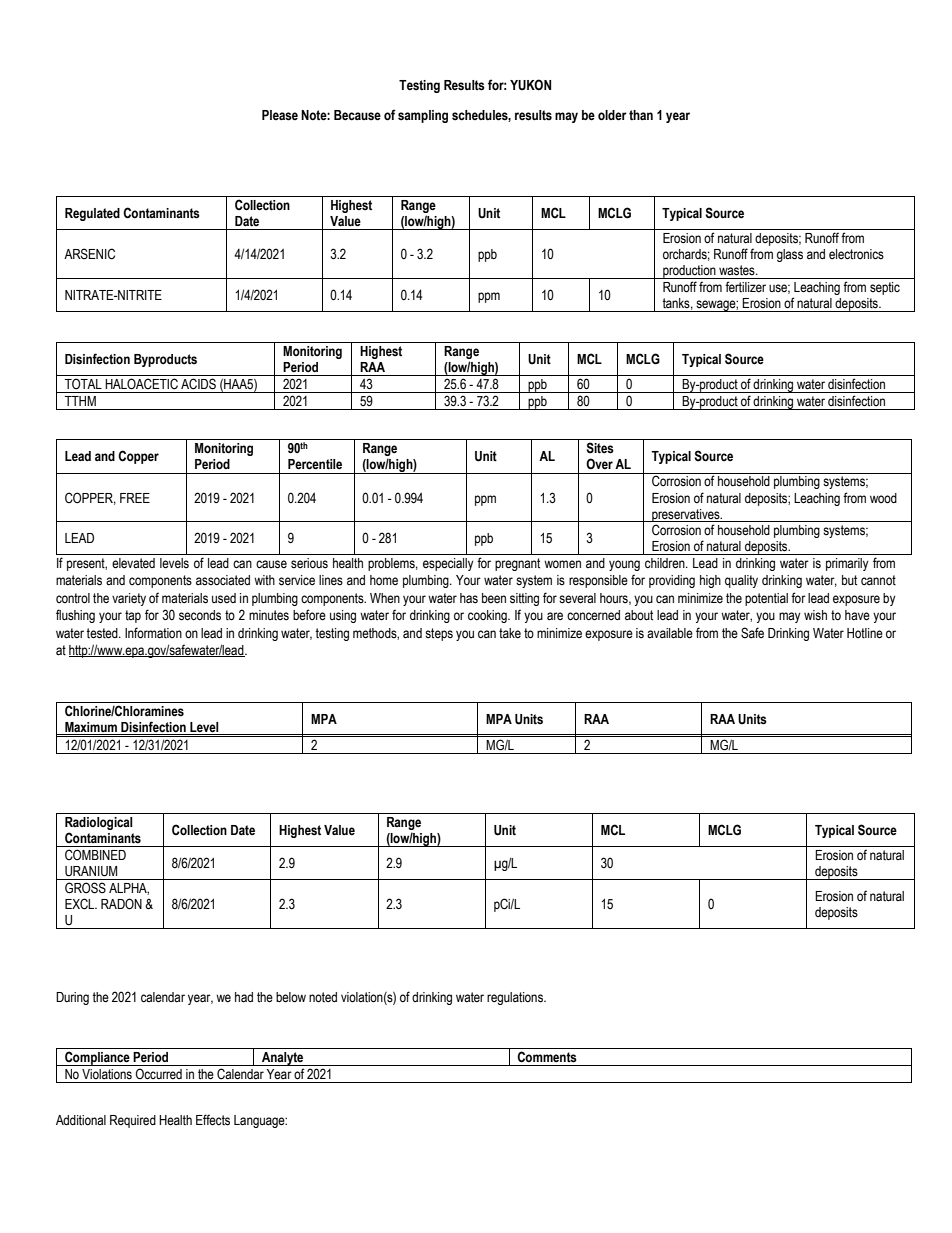 The width and height of the screenshot is (952, 1233). What do you see at coordinates (745, 286) in the screenshot?
I see `fertilizer` at bounding box center [745, 286].
